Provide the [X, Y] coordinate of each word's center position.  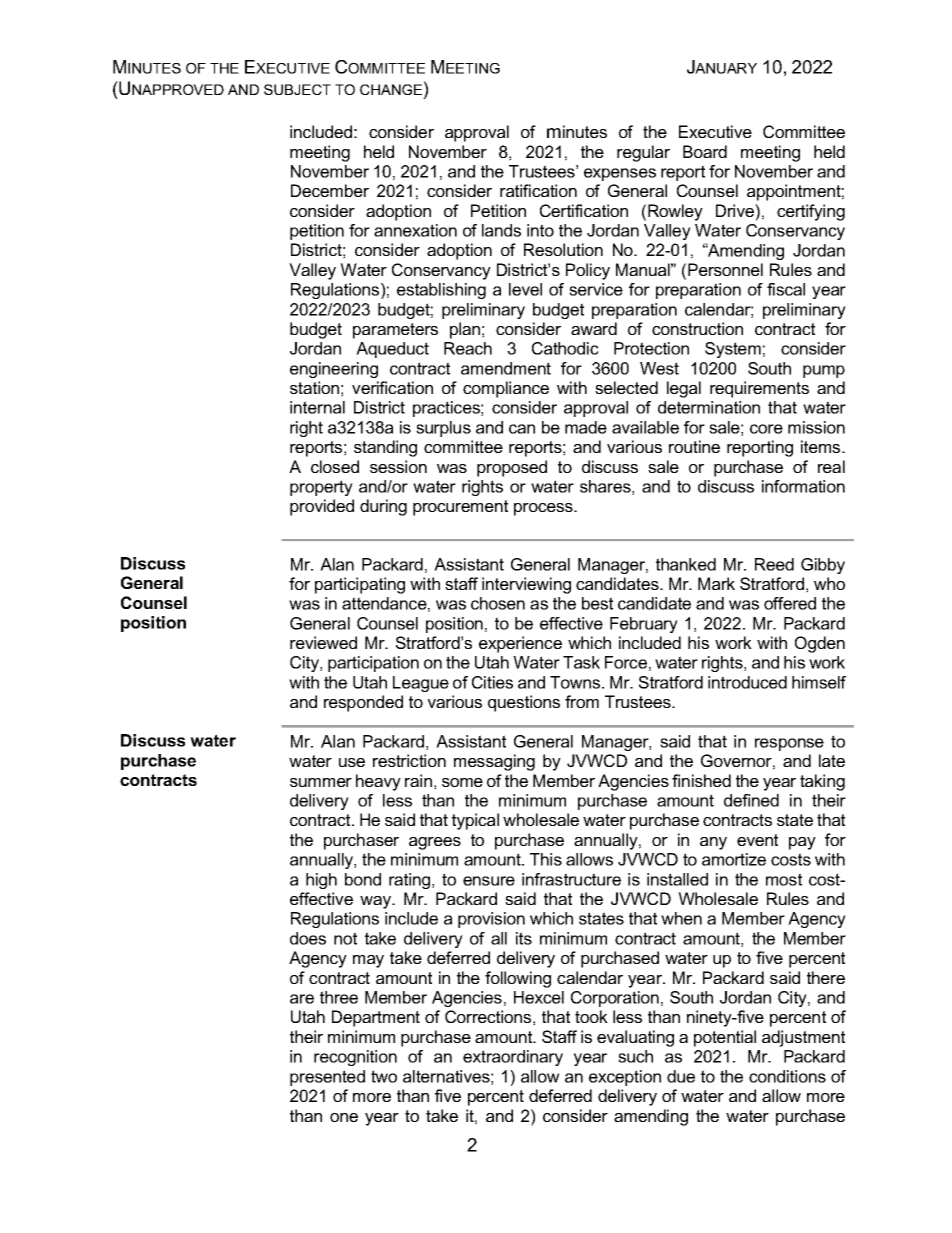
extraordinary [513, 1058]
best [597, 603]
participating [360, 585]
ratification [538, 190]
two [384, 1076]
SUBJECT [297, 89]
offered [790, 603]
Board [705, 151]
